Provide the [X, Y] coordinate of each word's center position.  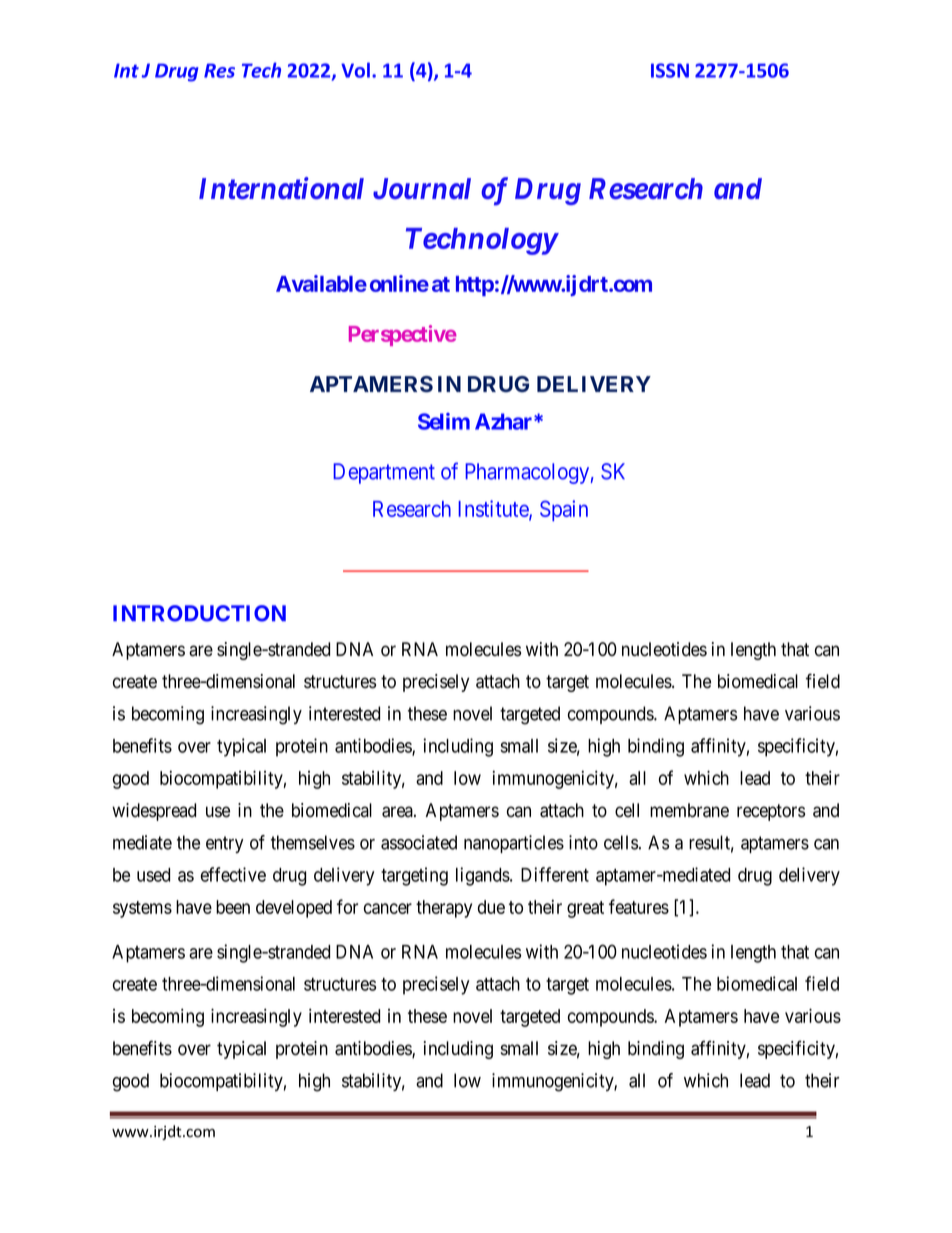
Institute [494, 509]
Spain [564, 510]
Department [384, 473]
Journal [422, 188]
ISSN [670, 70]
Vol [355, 70]
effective [233, 874]
